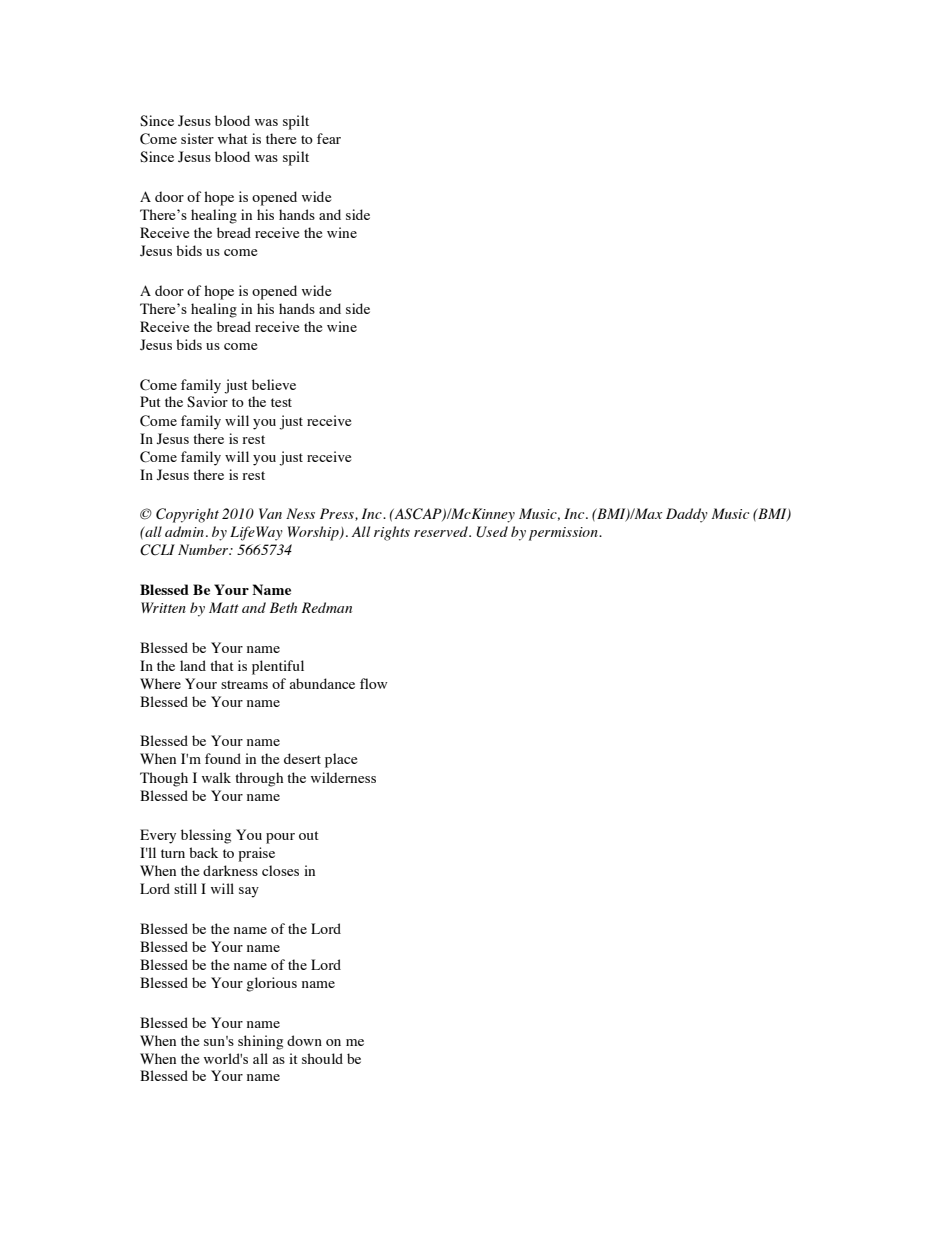 This screenshot has width=952, height=1233. Describe the element at coordinates (224, 607) in the screenshot. I see `Matt` at that location.
